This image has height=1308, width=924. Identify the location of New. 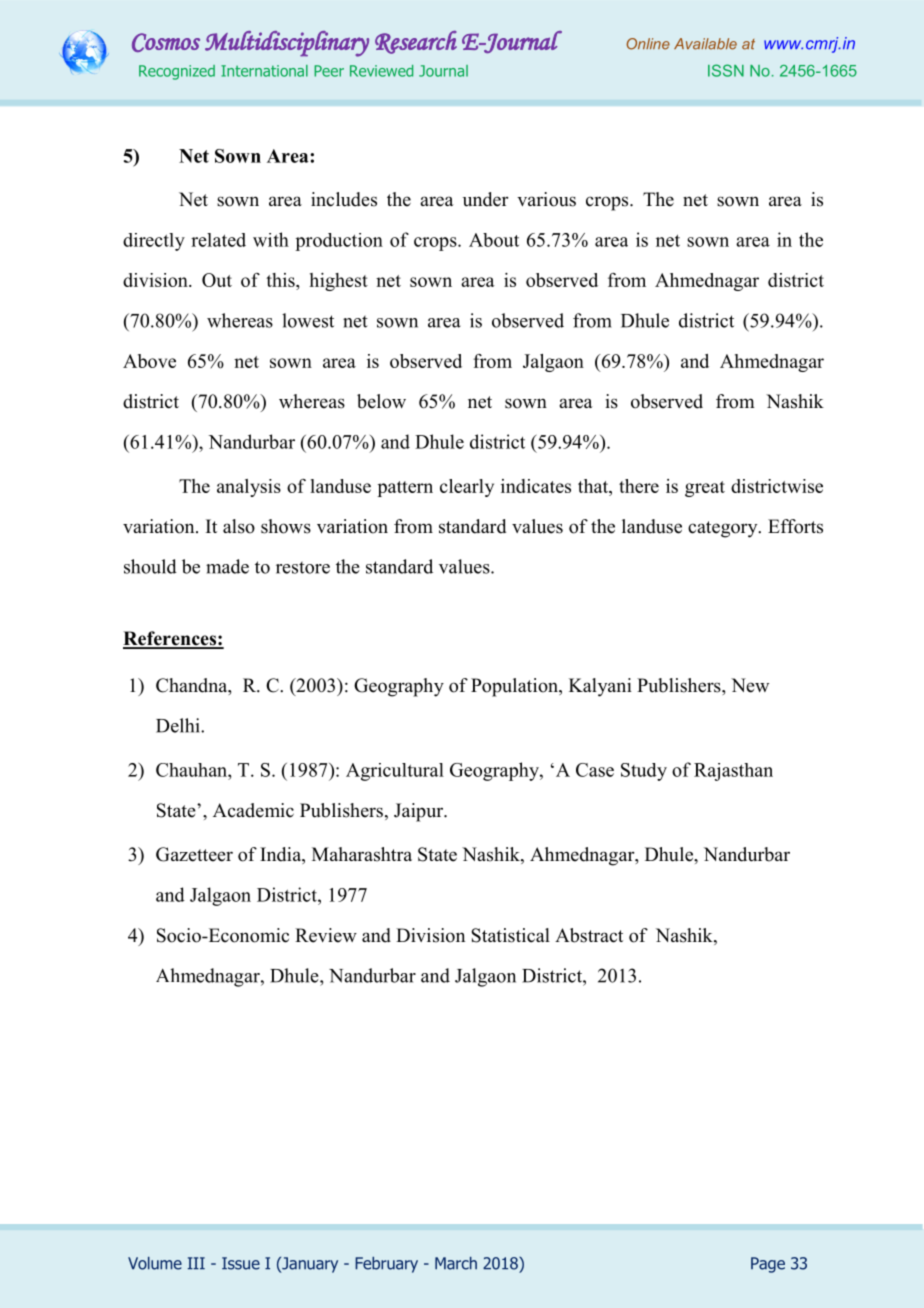
(750, 685).
